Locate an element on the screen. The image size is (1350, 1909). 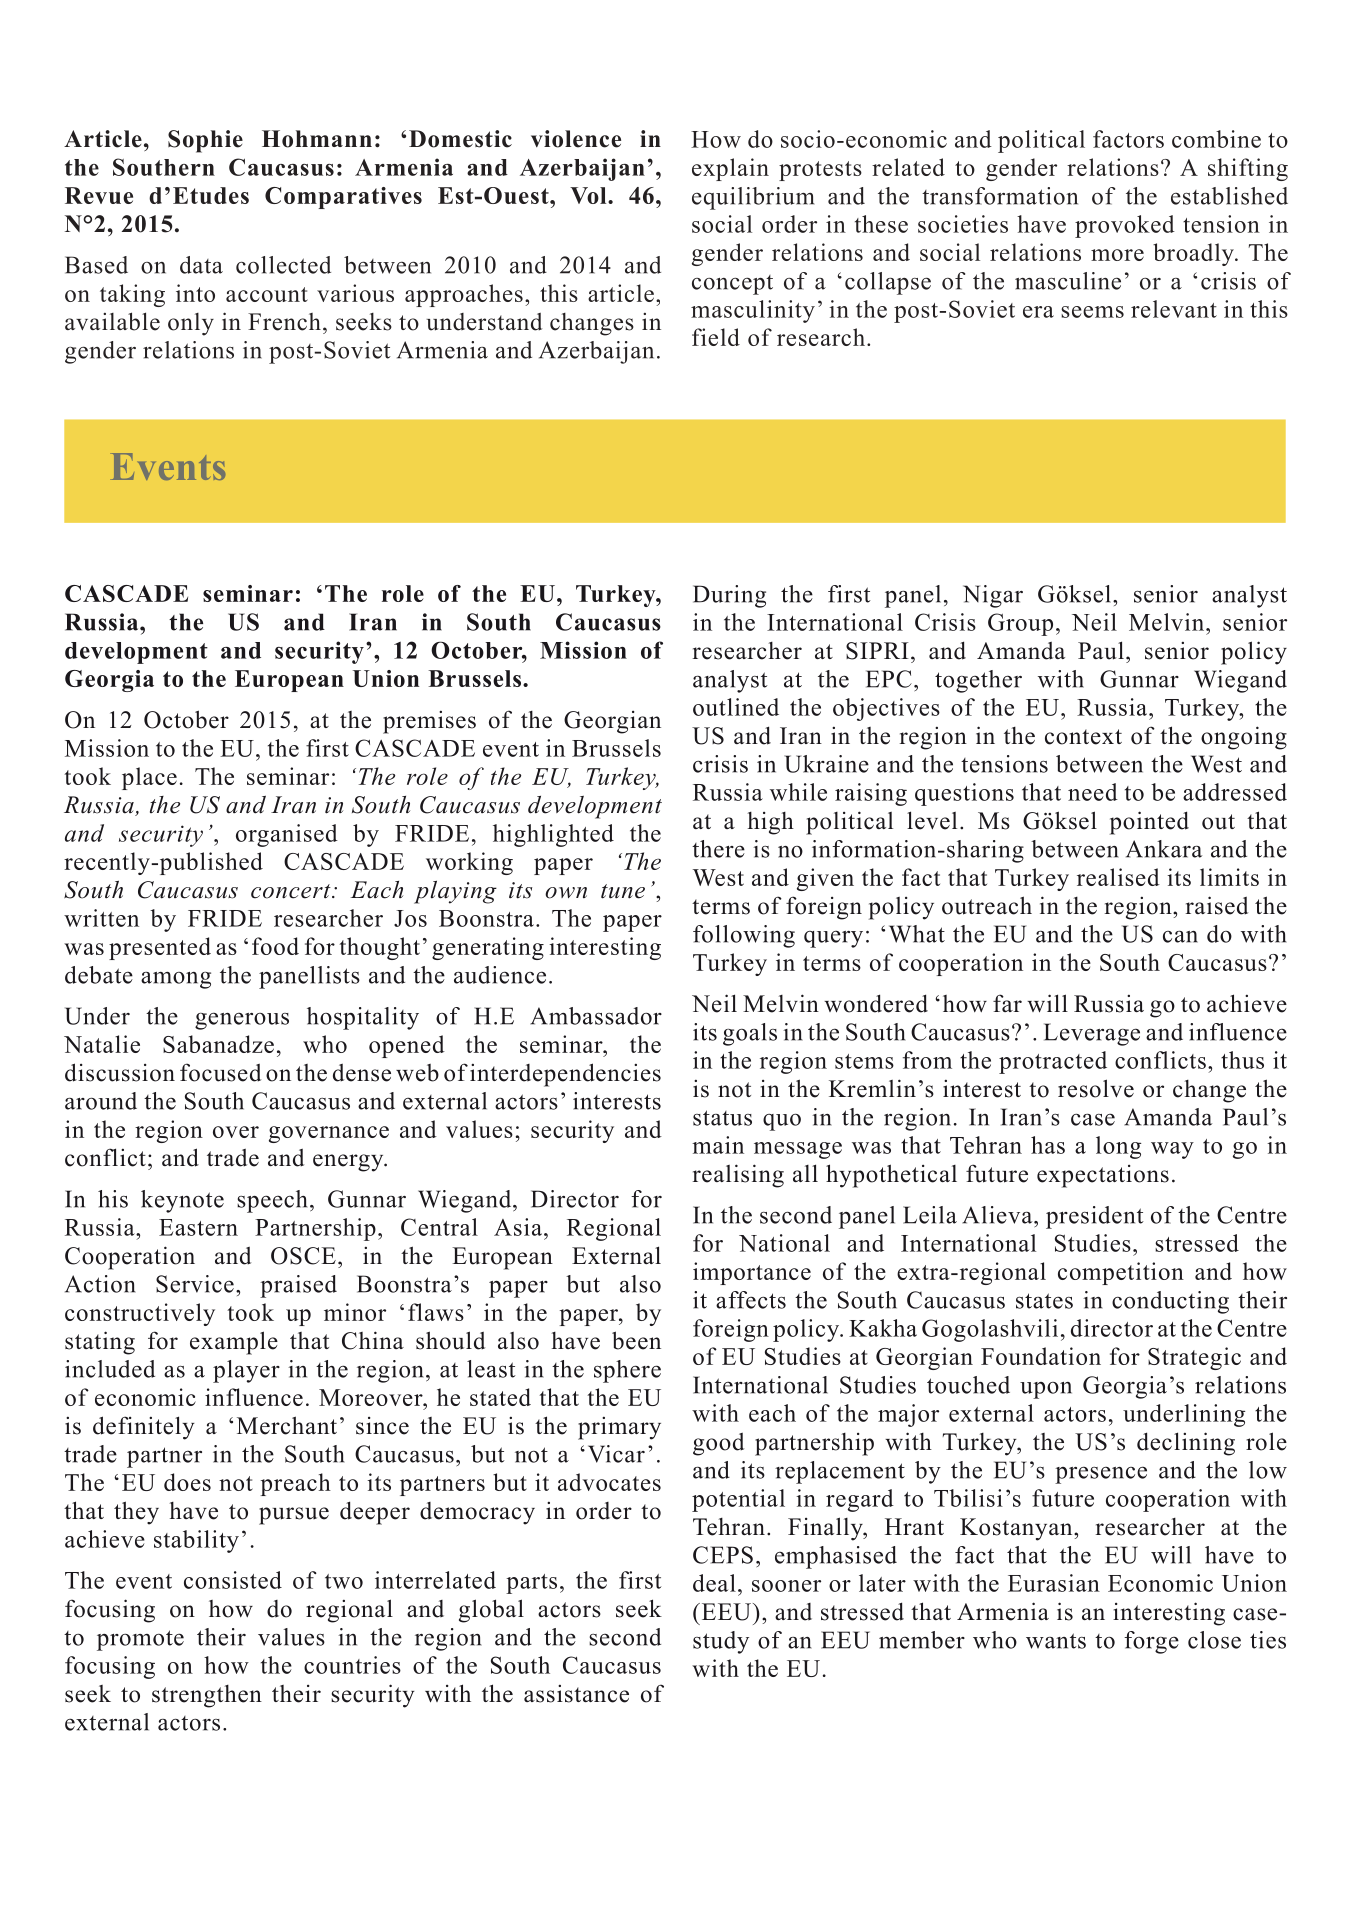
realised is located at coordinates (1118, 877).
